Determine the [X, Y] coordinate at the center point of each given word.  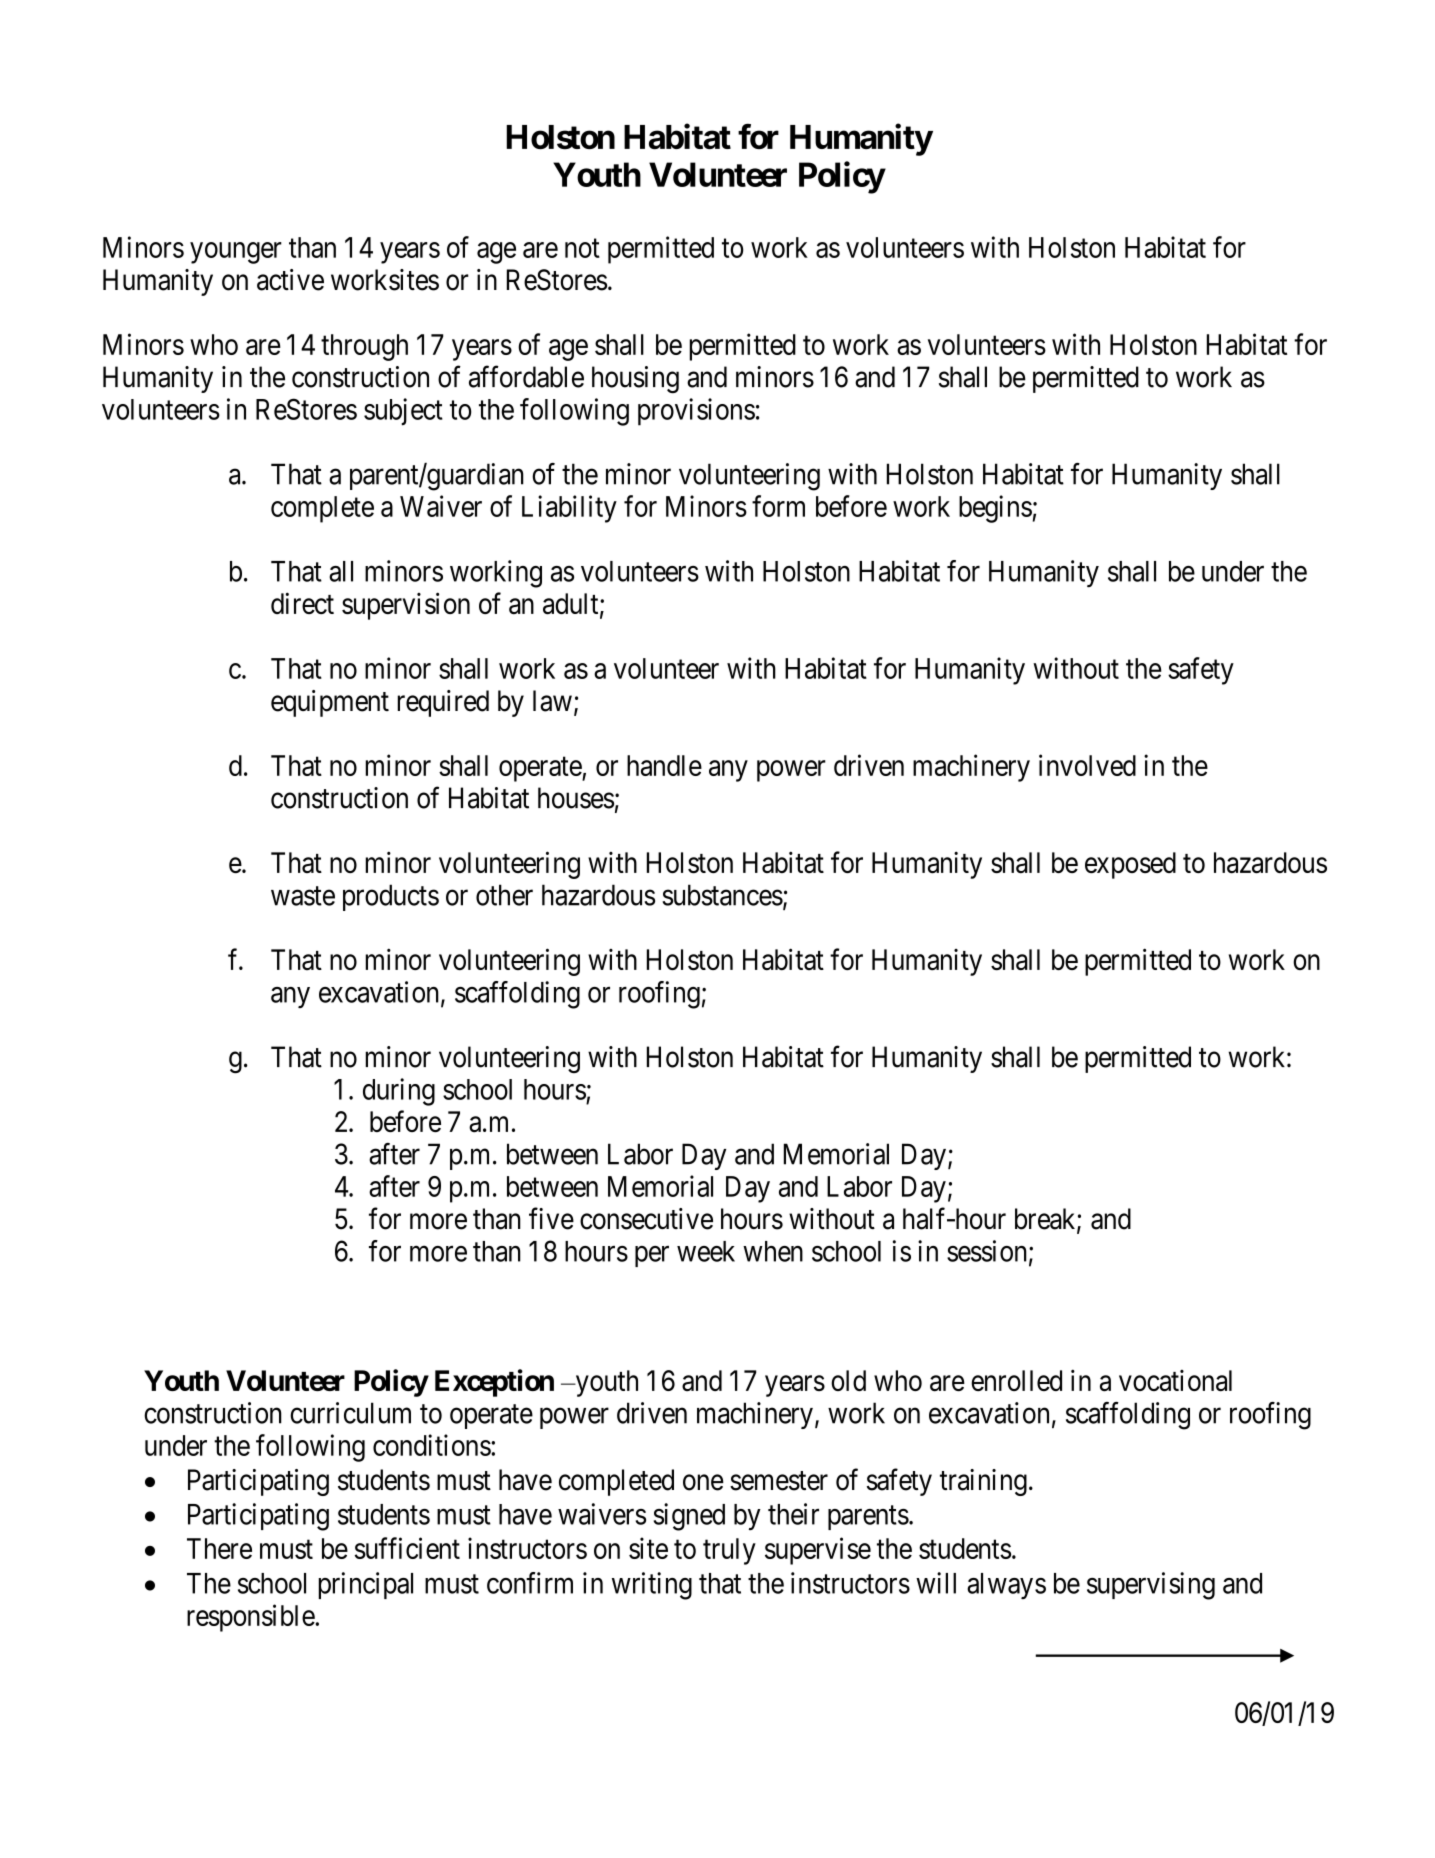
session [987, 1251]
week [706, 1251]
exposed [1130, 865]
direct [302, 603]
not [582, 248]
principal [365, 1585]
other [504, 895]
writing [652, 1586]
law [552, 701]
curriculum [350, 1413]
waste [303, 896]
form [778, 506]
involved [1087, 765]
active [290, 280]
